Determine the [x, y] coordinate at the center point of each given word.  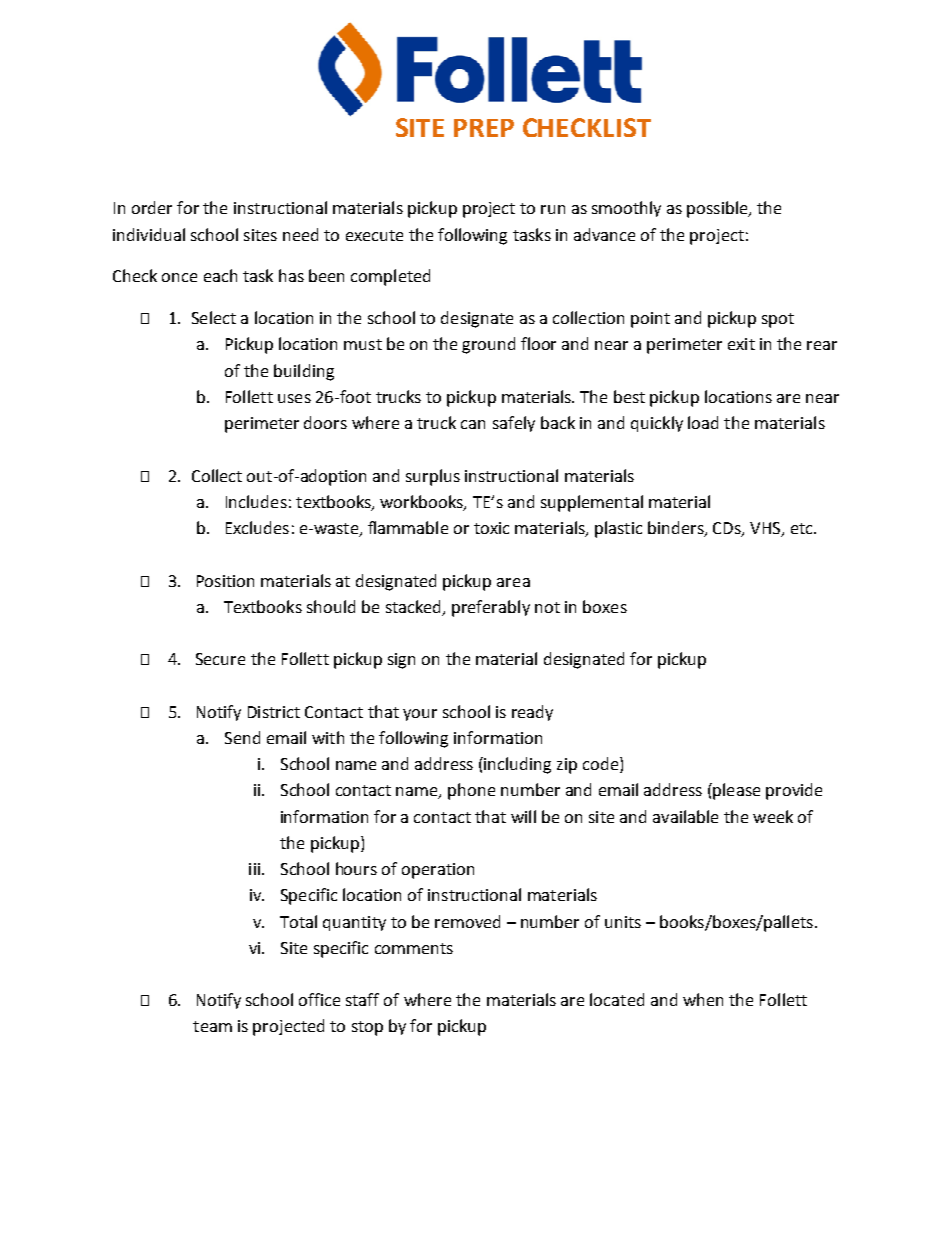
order [152, 207]
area [513, 582]
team [212, 1026]
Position [225, 581]
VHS [766, 529]
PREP [484, 128]
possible [718, 209]
